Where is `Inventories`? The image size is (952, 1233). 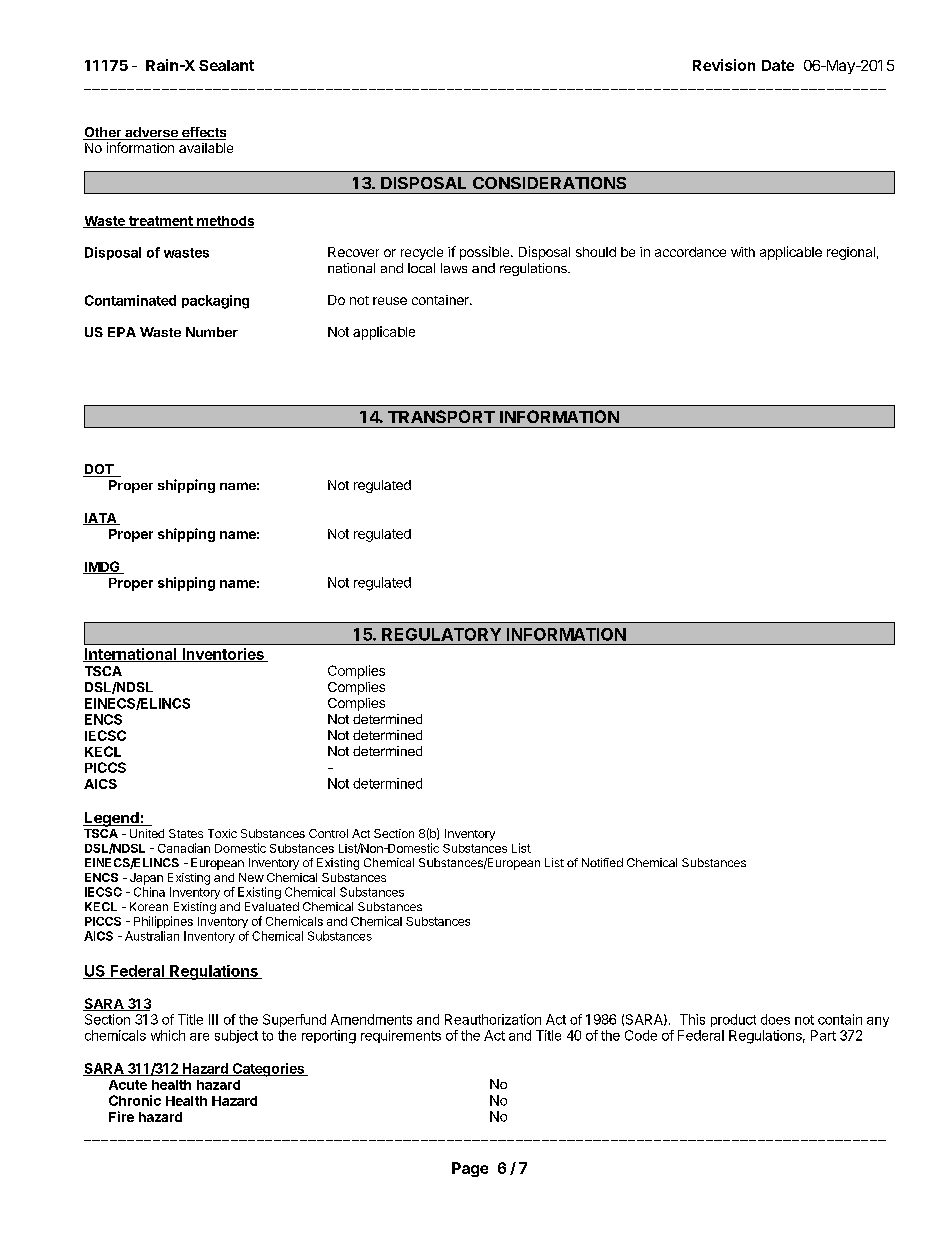
Inventories is located at coordinates (223, 655).
